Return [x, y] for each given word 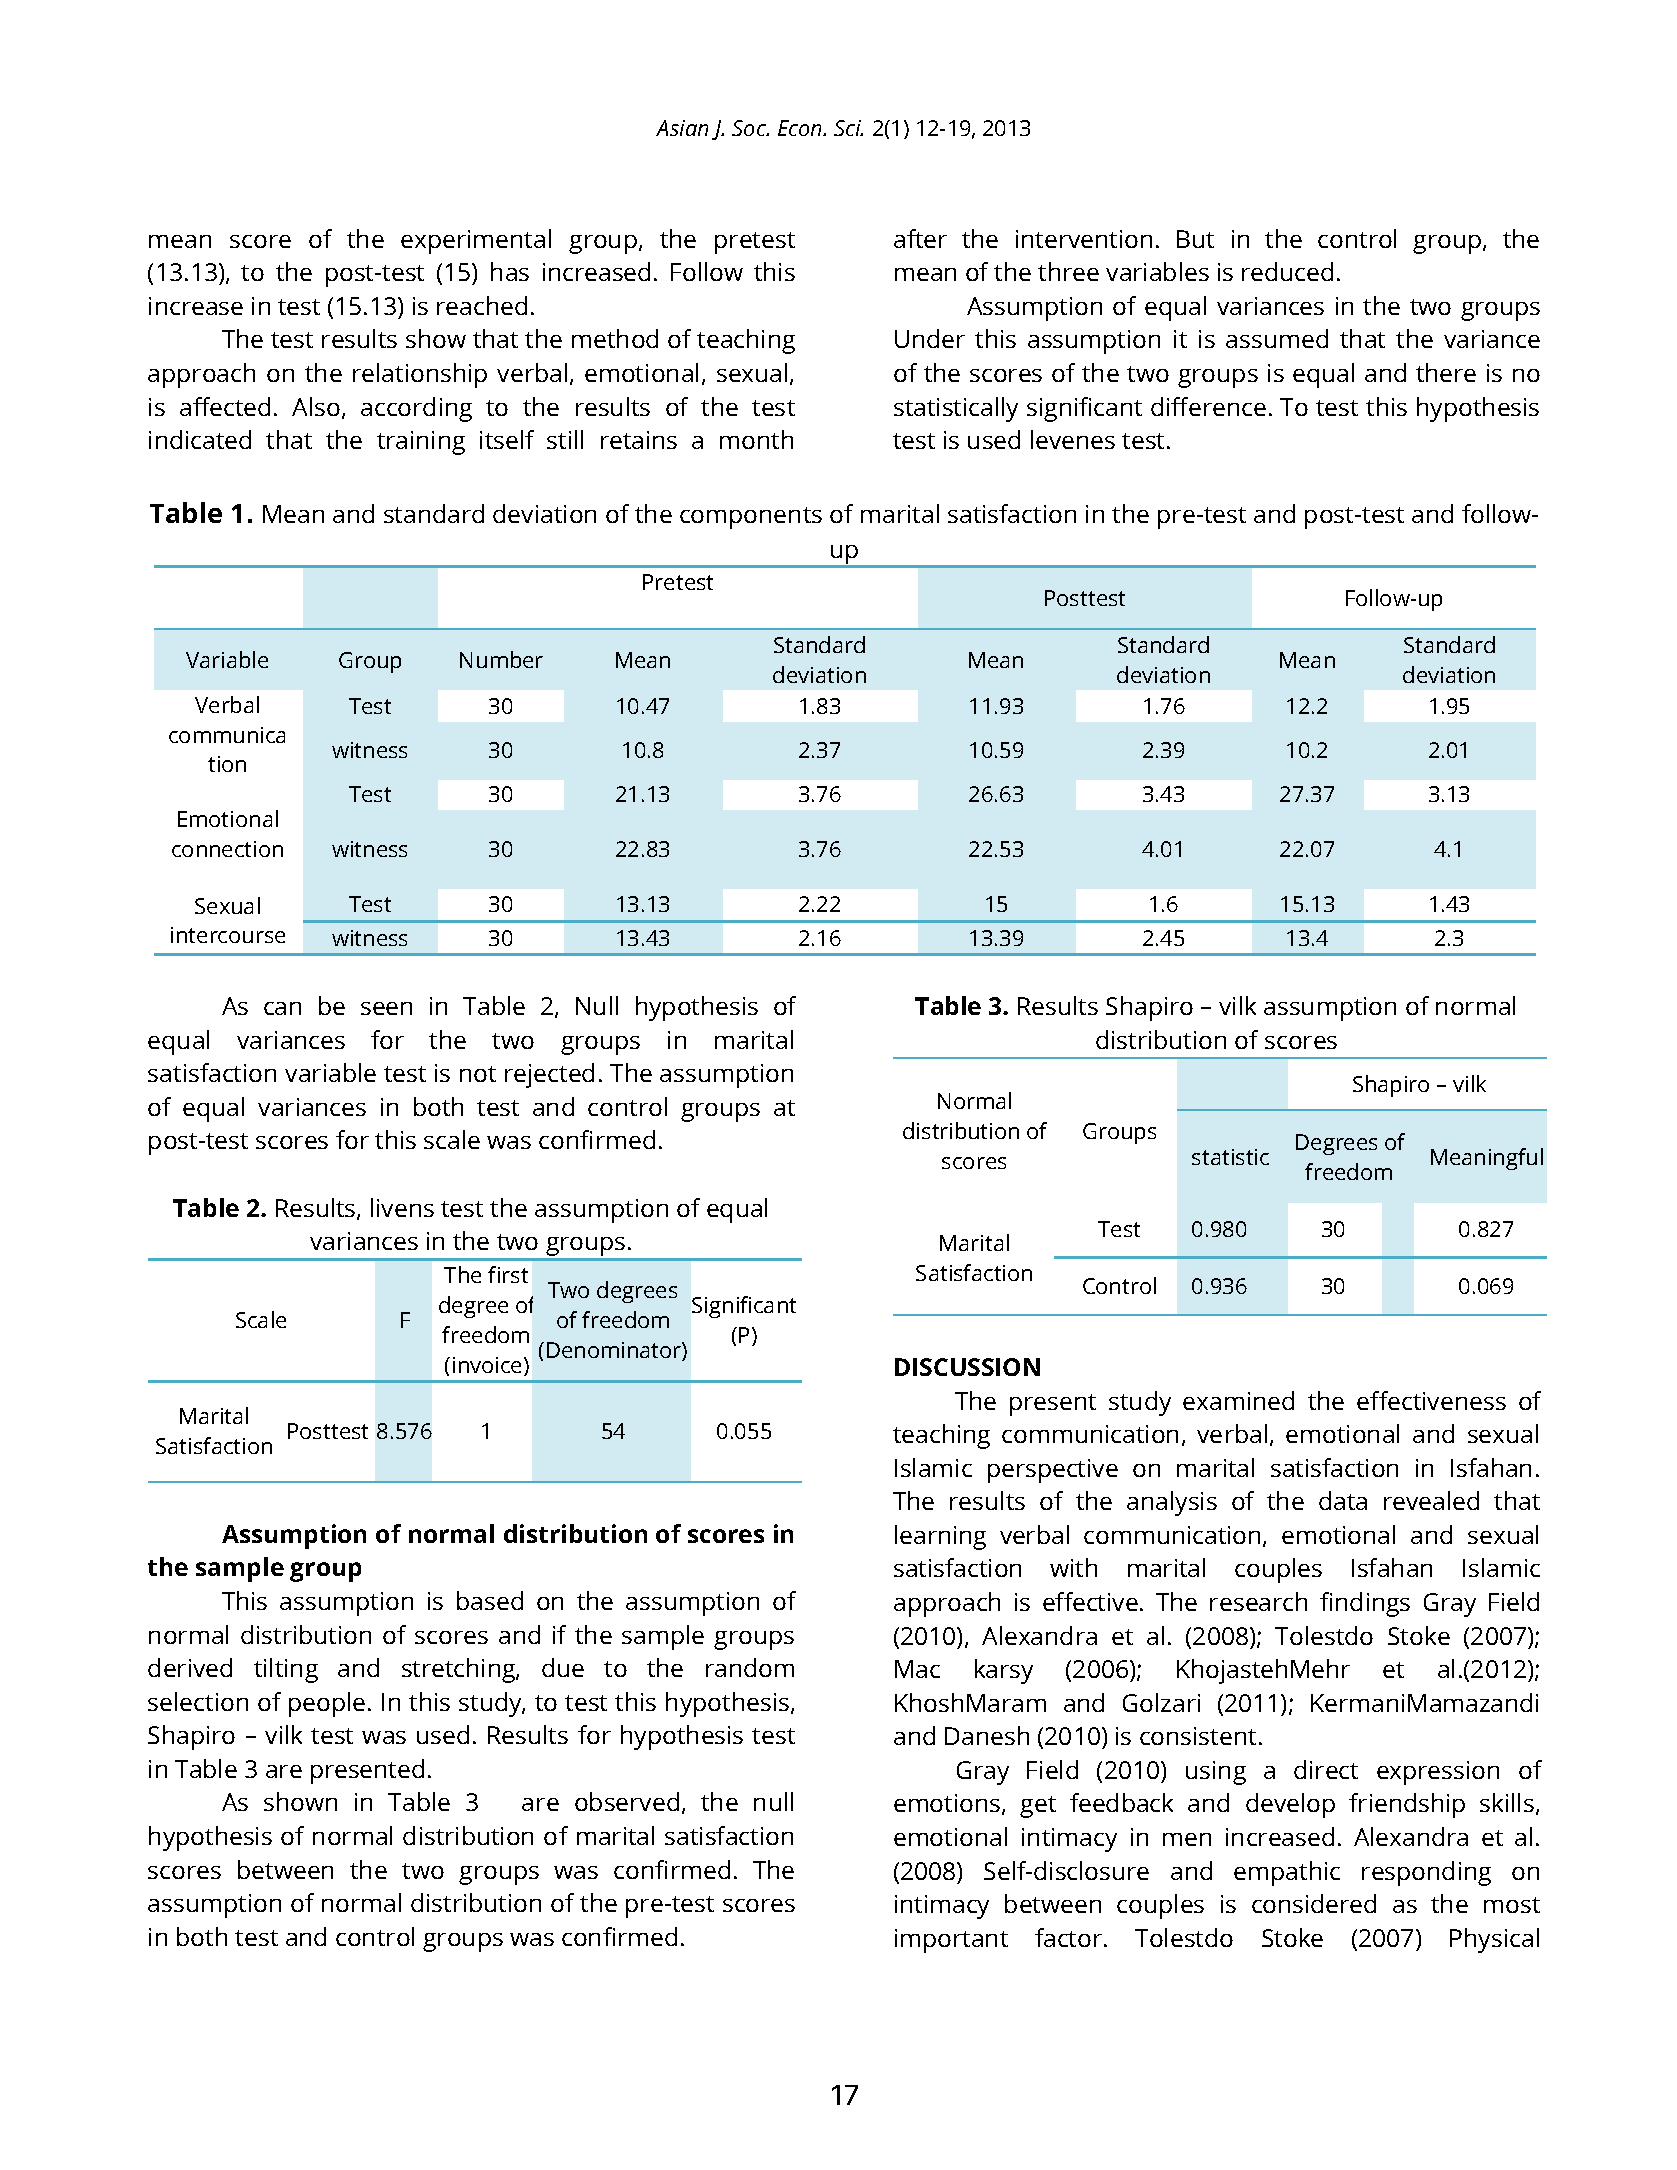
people [327, 1704]
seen [386, 1008]
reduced [1287, 271]
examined [1238, 1400]
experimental [476, 241]
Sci [848, 128]
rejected [549, 1075]
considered [1314, 1903]
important [951, 1941]
